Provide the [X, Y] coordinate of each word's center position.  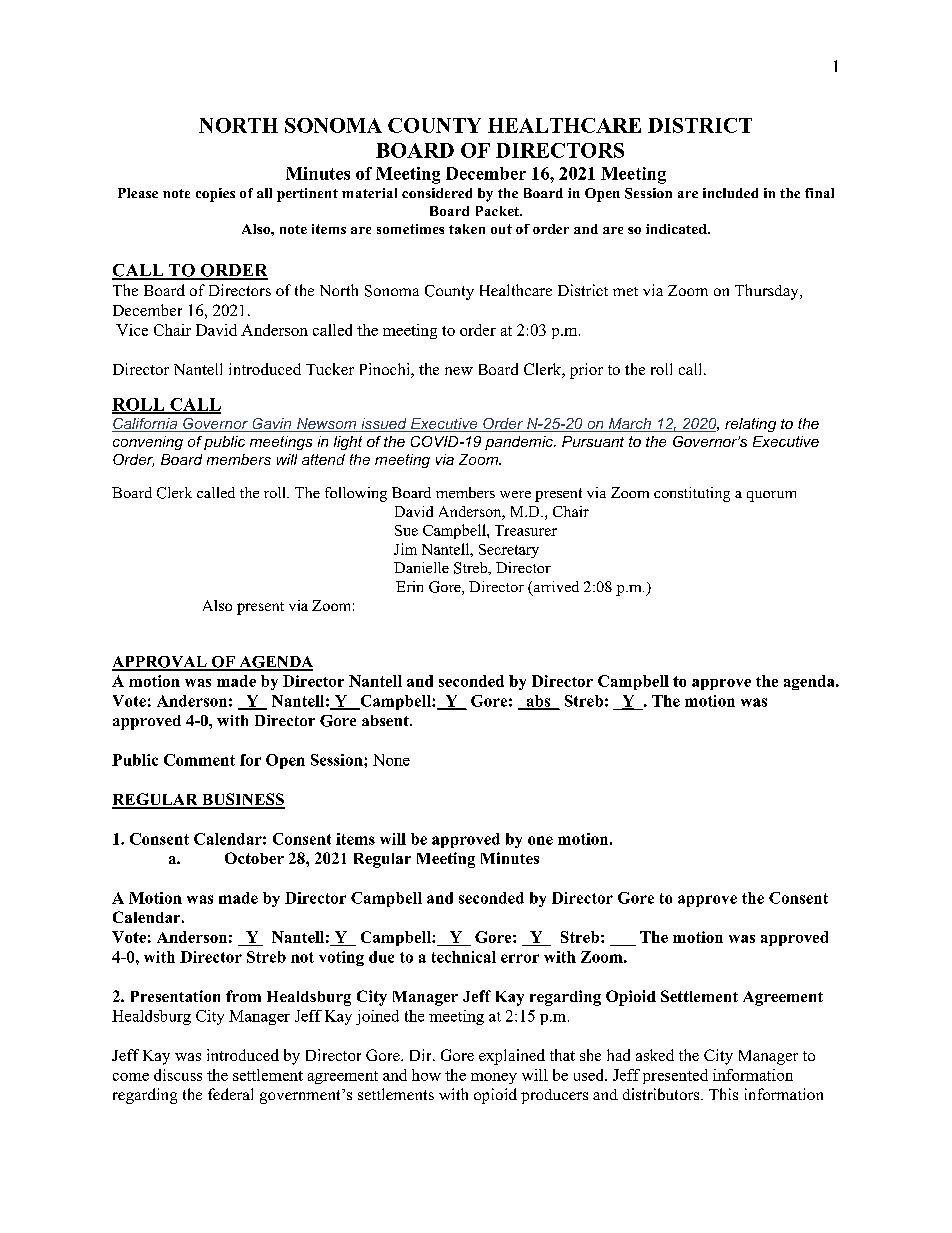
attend [323, 459]
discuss [178, 1075]
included [730, 193]
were [515, 494]
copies [215, 195]
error [520, 958]
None [391, 760]
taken [467, 229]
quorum [771, 496]
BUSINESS [242, 800]
